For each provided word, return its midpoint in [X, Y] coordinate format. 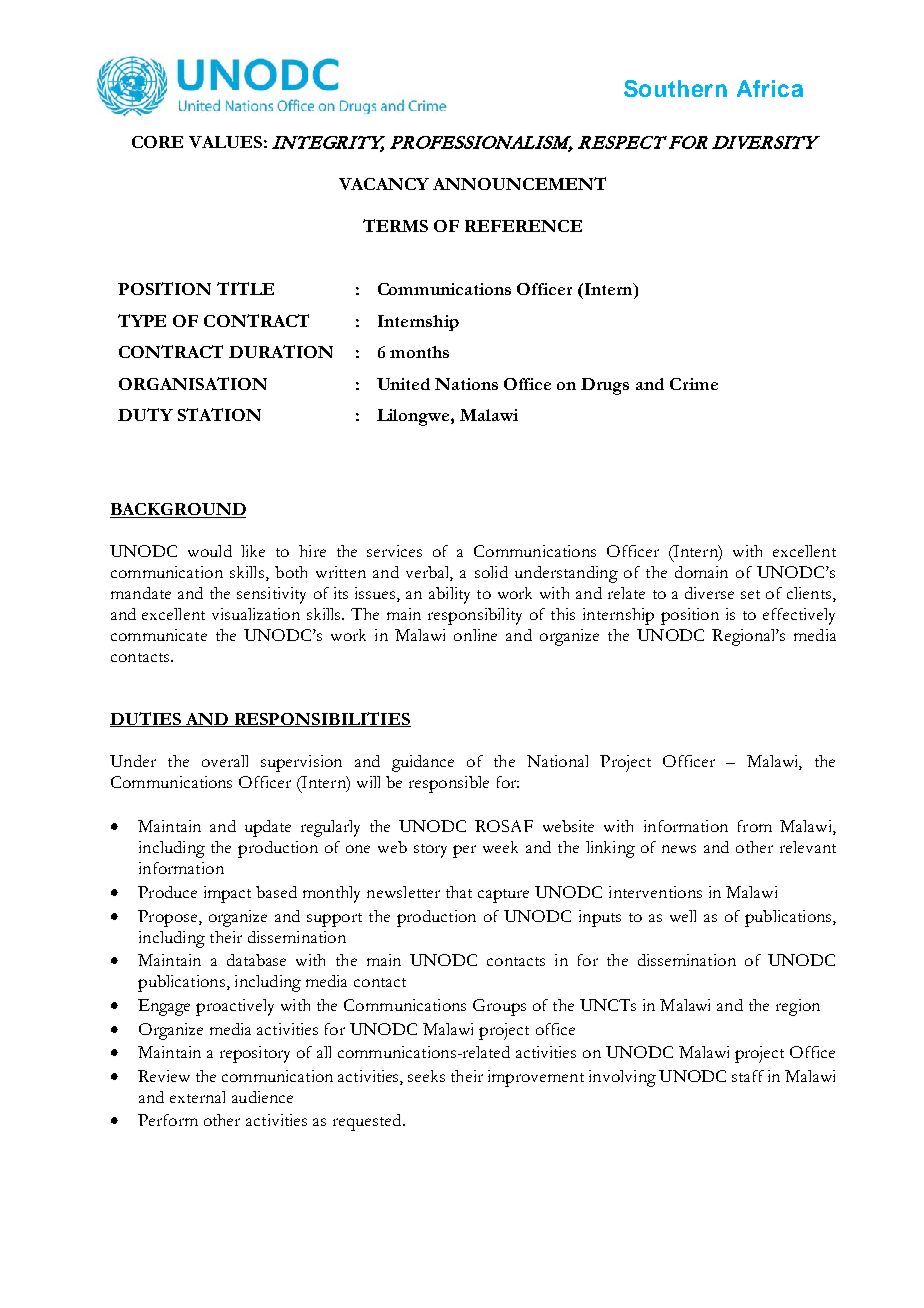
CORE [157, 142]
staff [748, 1076]
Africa [770, 88]
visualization [256, 614]
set [750, 594]
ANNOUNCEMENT [519, 183]
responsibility [475, 616]
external [197, 1097]
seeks [426, 1076]
